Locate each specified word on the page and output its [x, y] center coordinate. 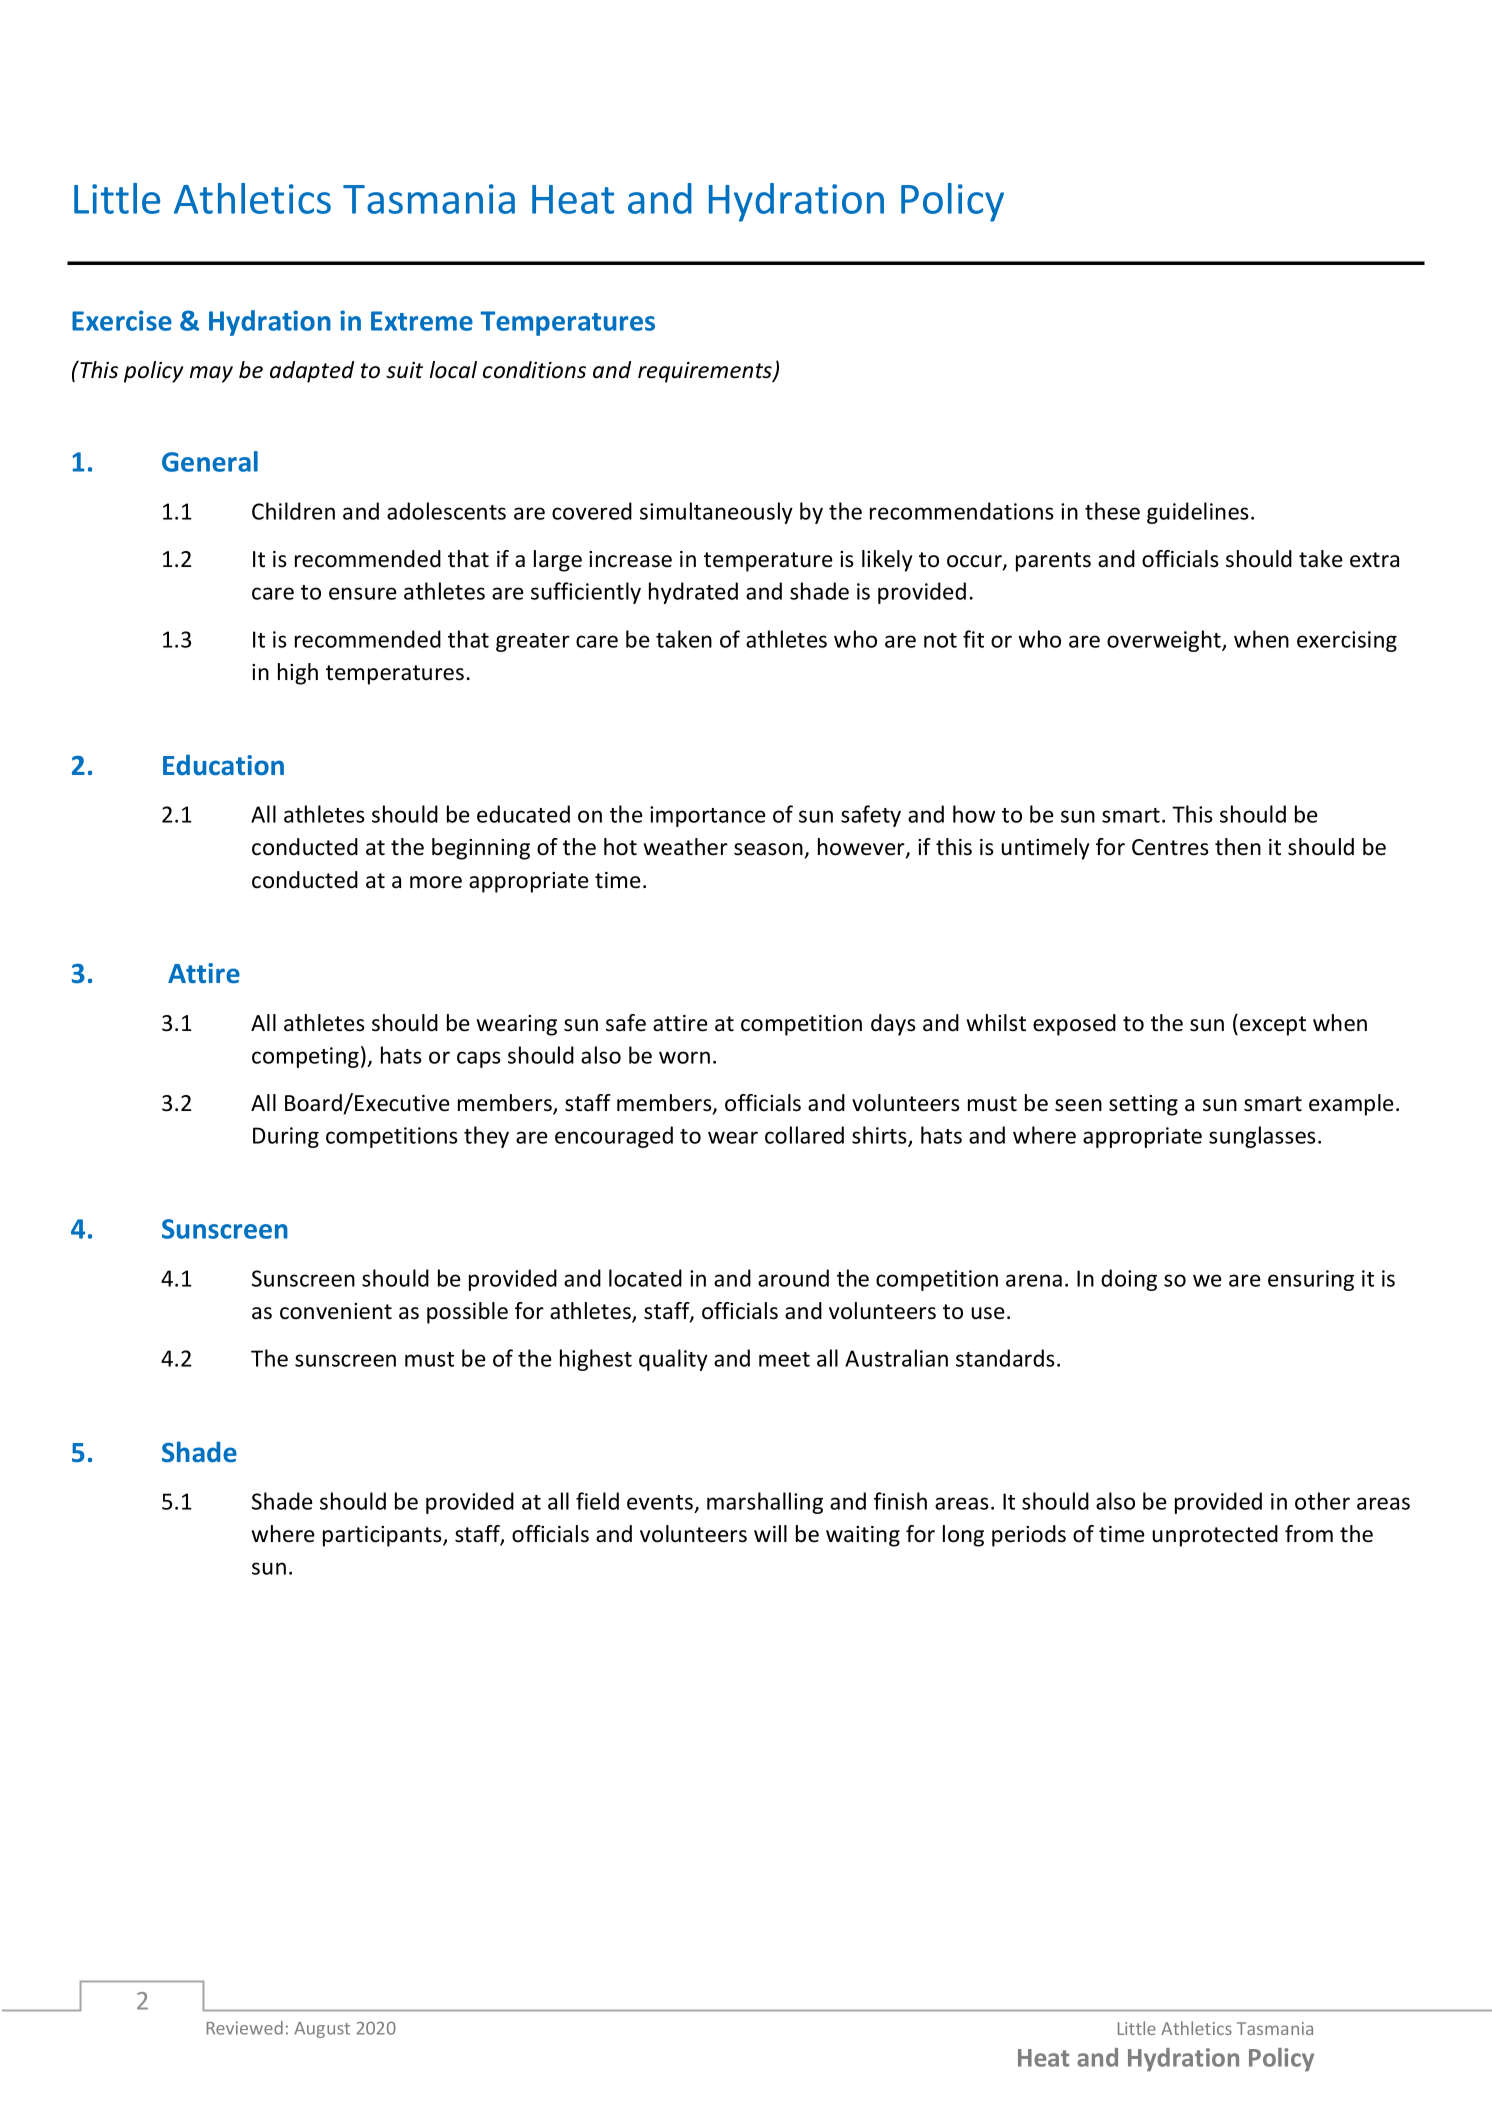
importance [708, 816]
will [770, 1533]
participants [383, 1536]
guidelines [1198, 513]
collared [804, 1135]
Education [223, 765]
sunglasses [1262, 1137]
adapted [312, 372]
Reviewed [245, 2028]
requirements [706, 372]
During [286, 1137]
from [1309, 1534]
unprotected [1215, 1536]
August [322, 2030]
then [1238, 847]
